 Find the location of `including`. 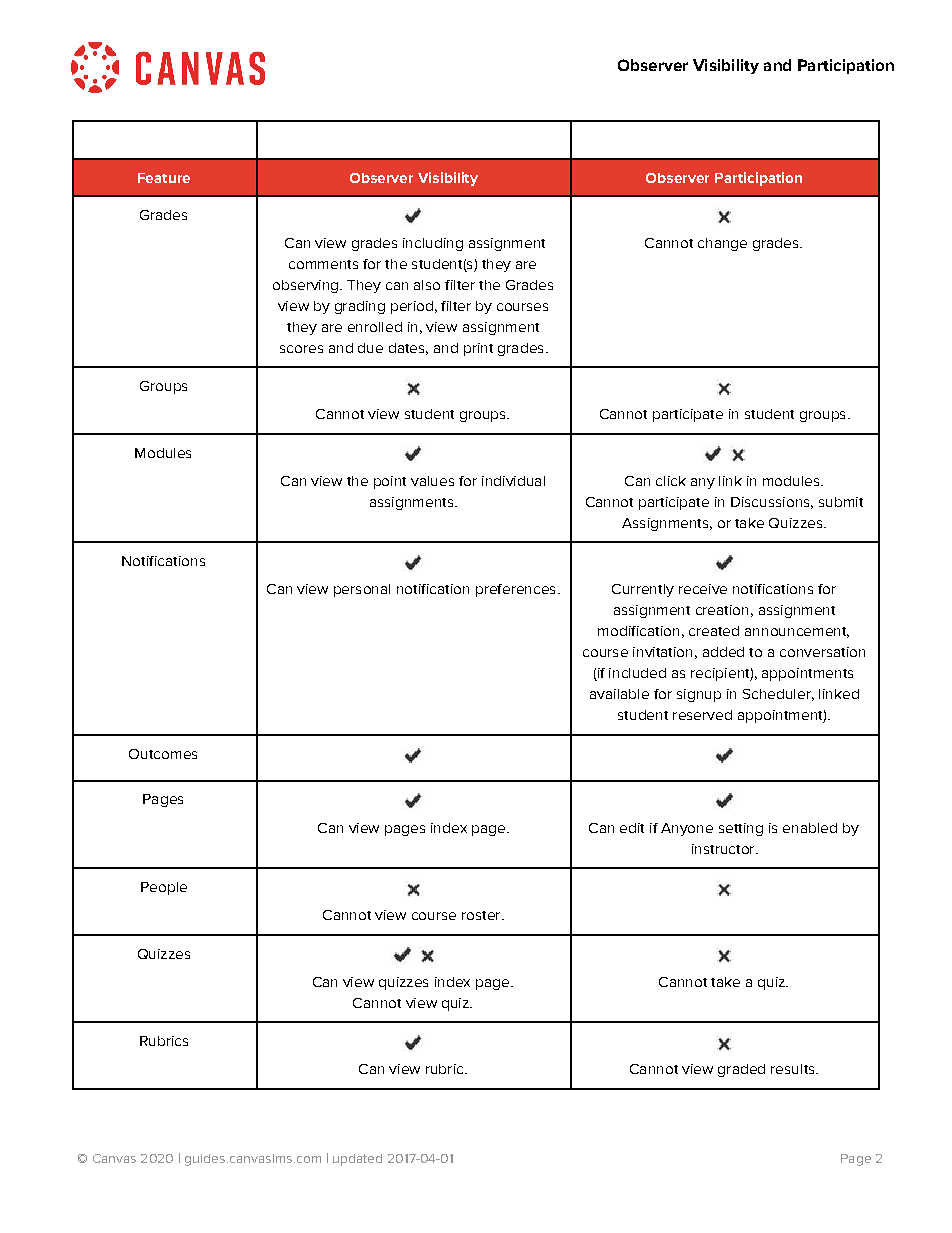

including is located at coordinates (433, 244).
